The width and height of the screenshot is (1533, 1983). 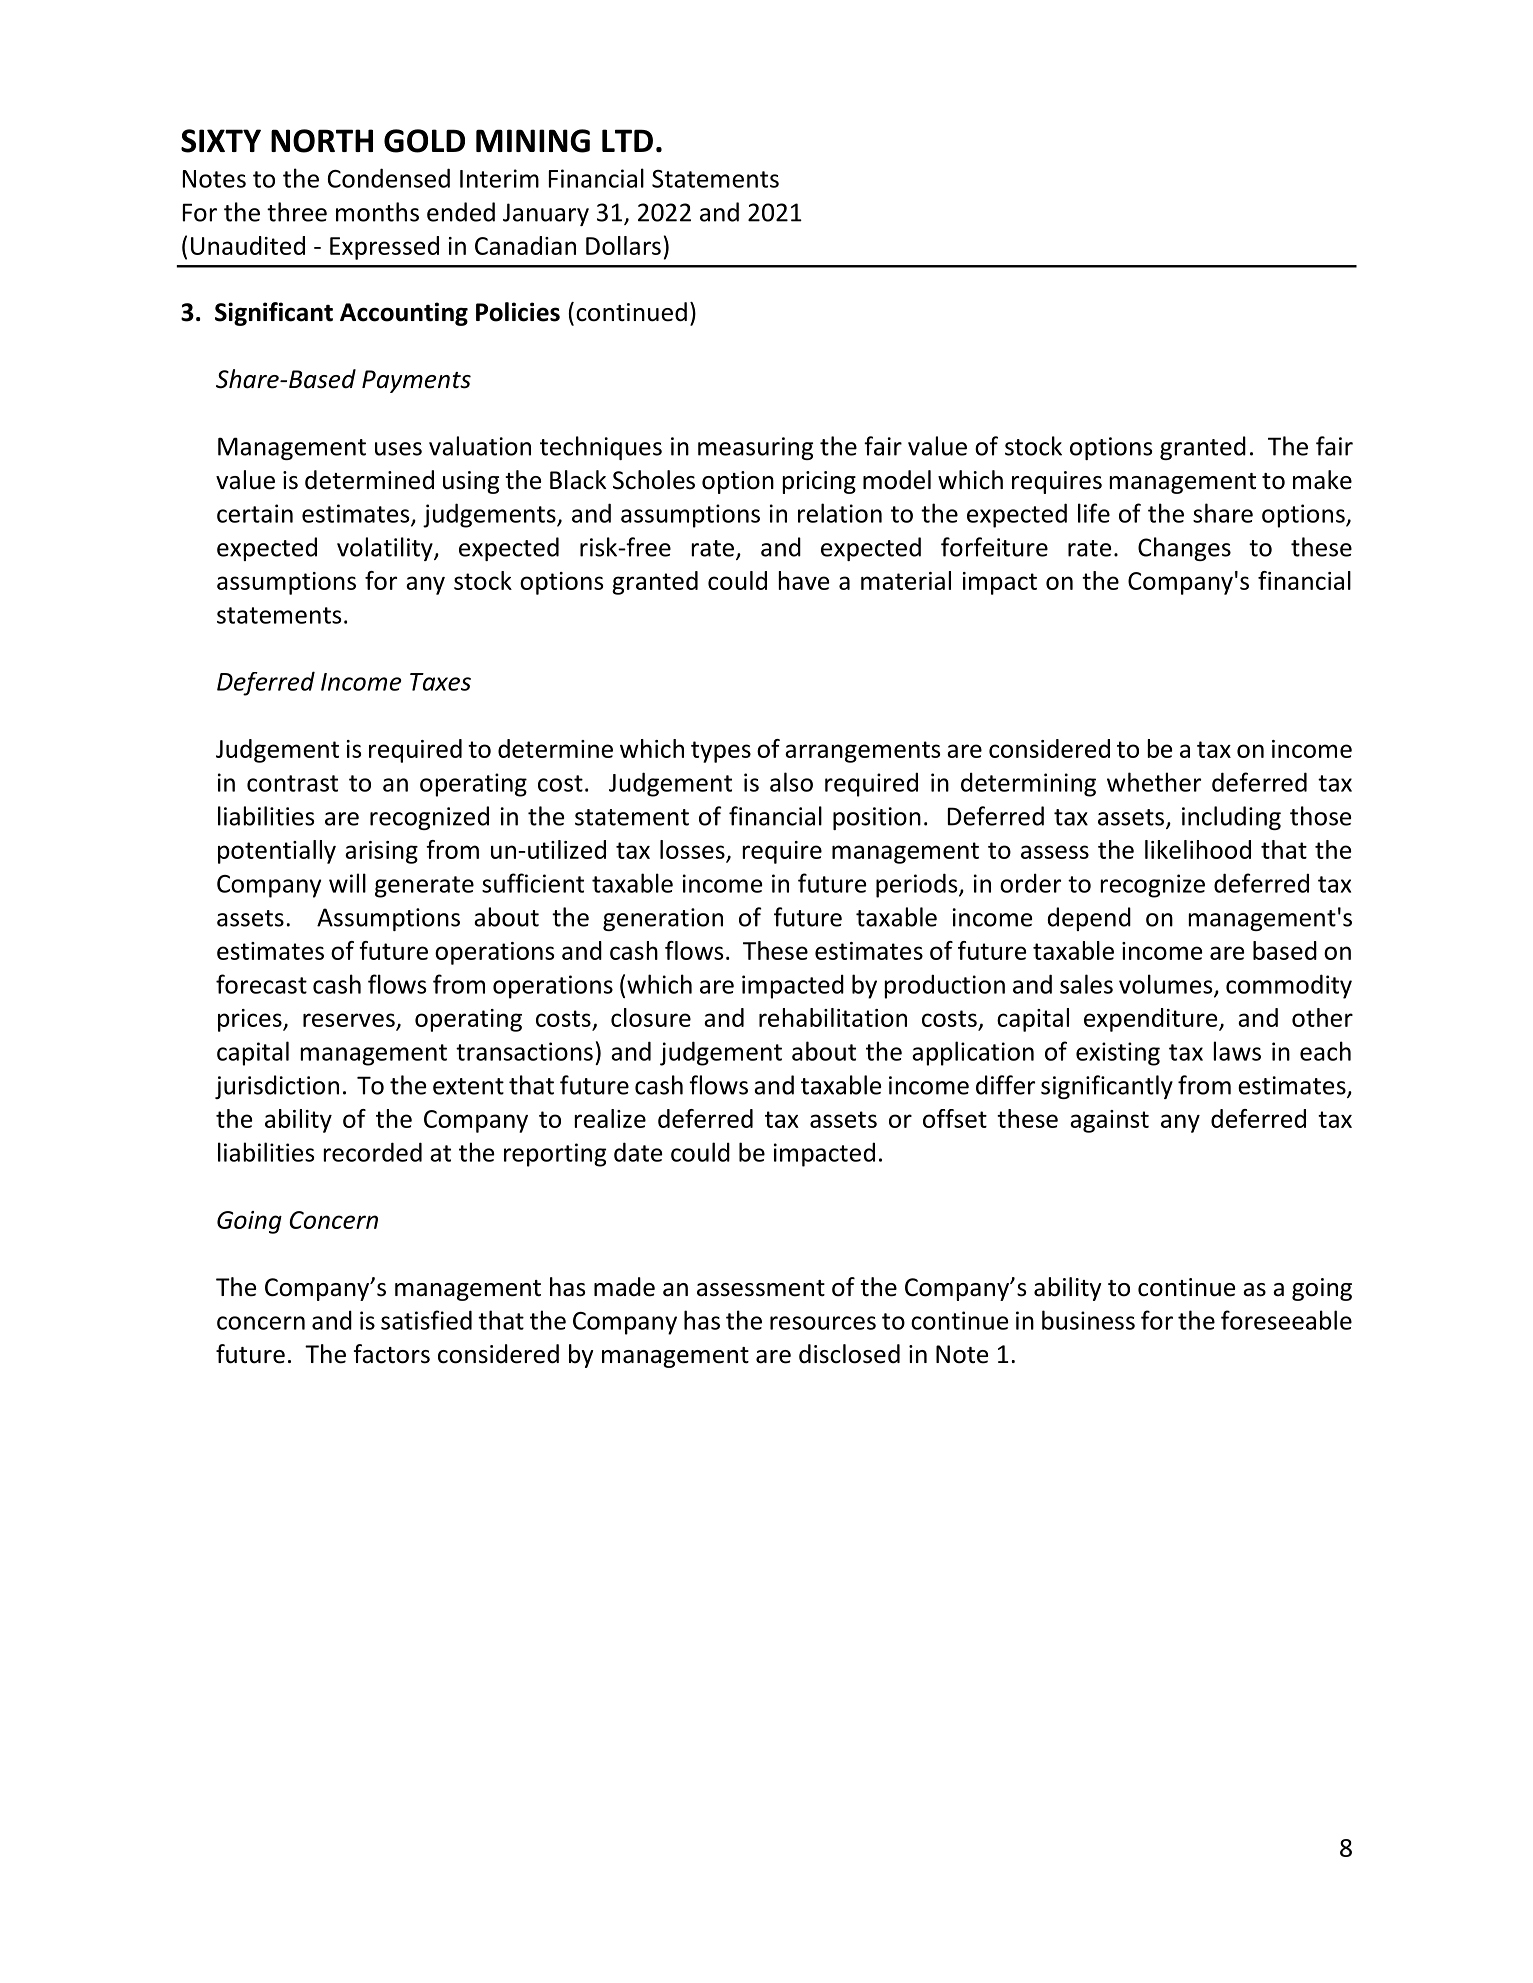 I want to click on generation, so click(x=663, y=919).
